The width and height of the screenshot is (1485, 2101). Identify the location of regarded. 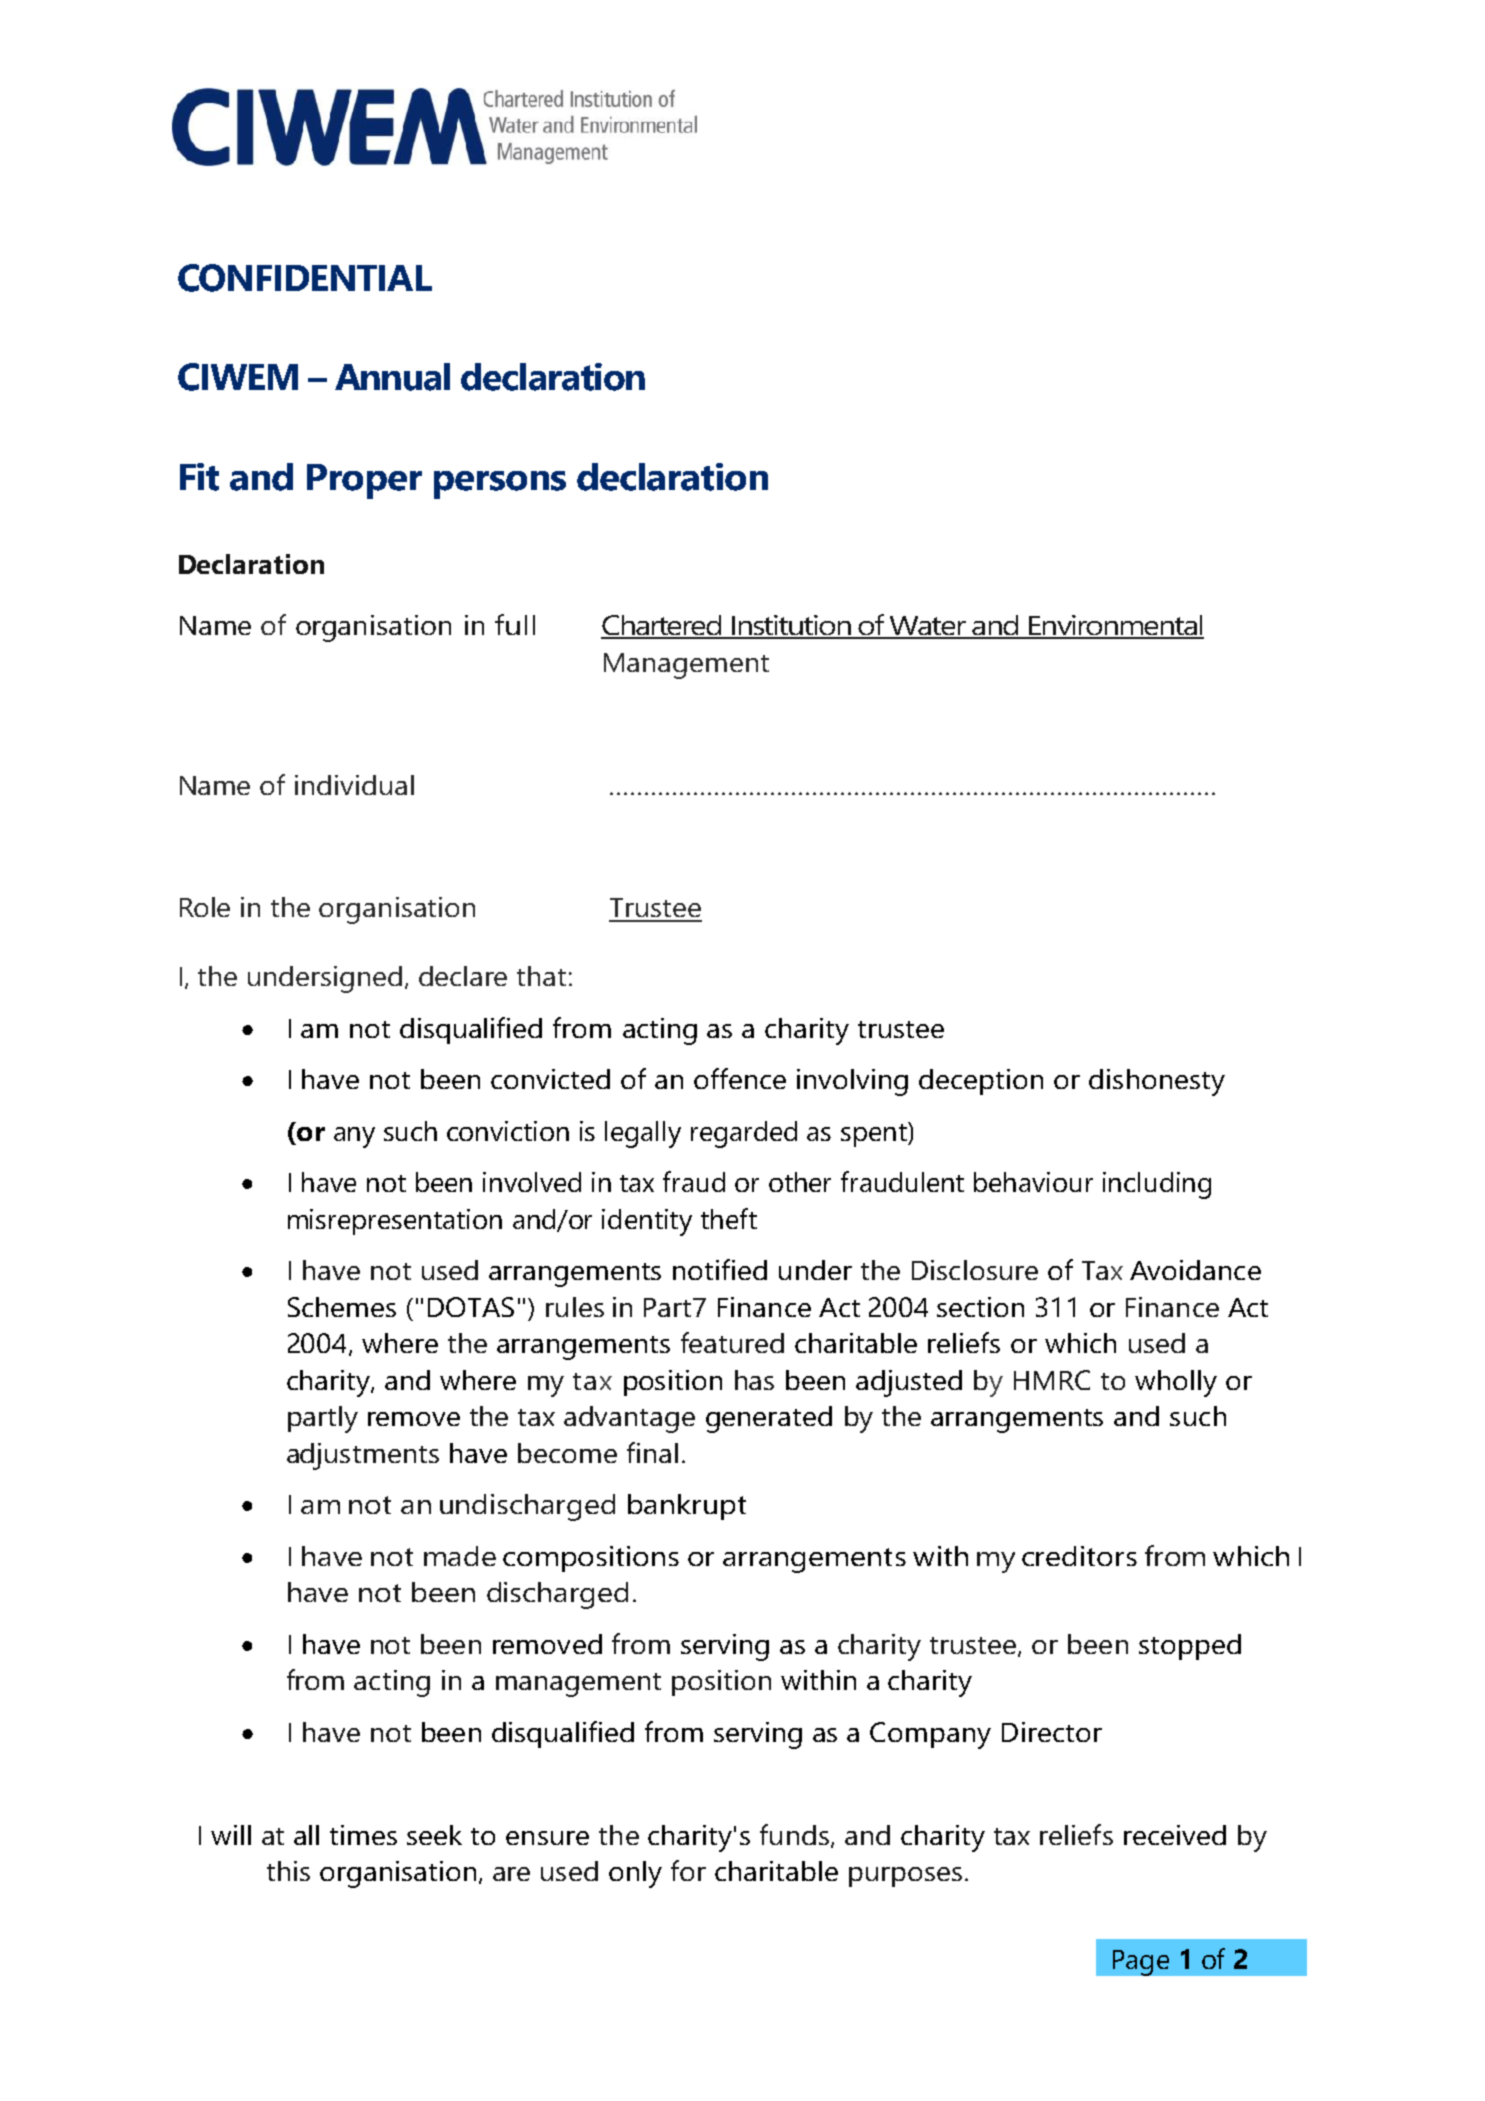
(744, 1134).
